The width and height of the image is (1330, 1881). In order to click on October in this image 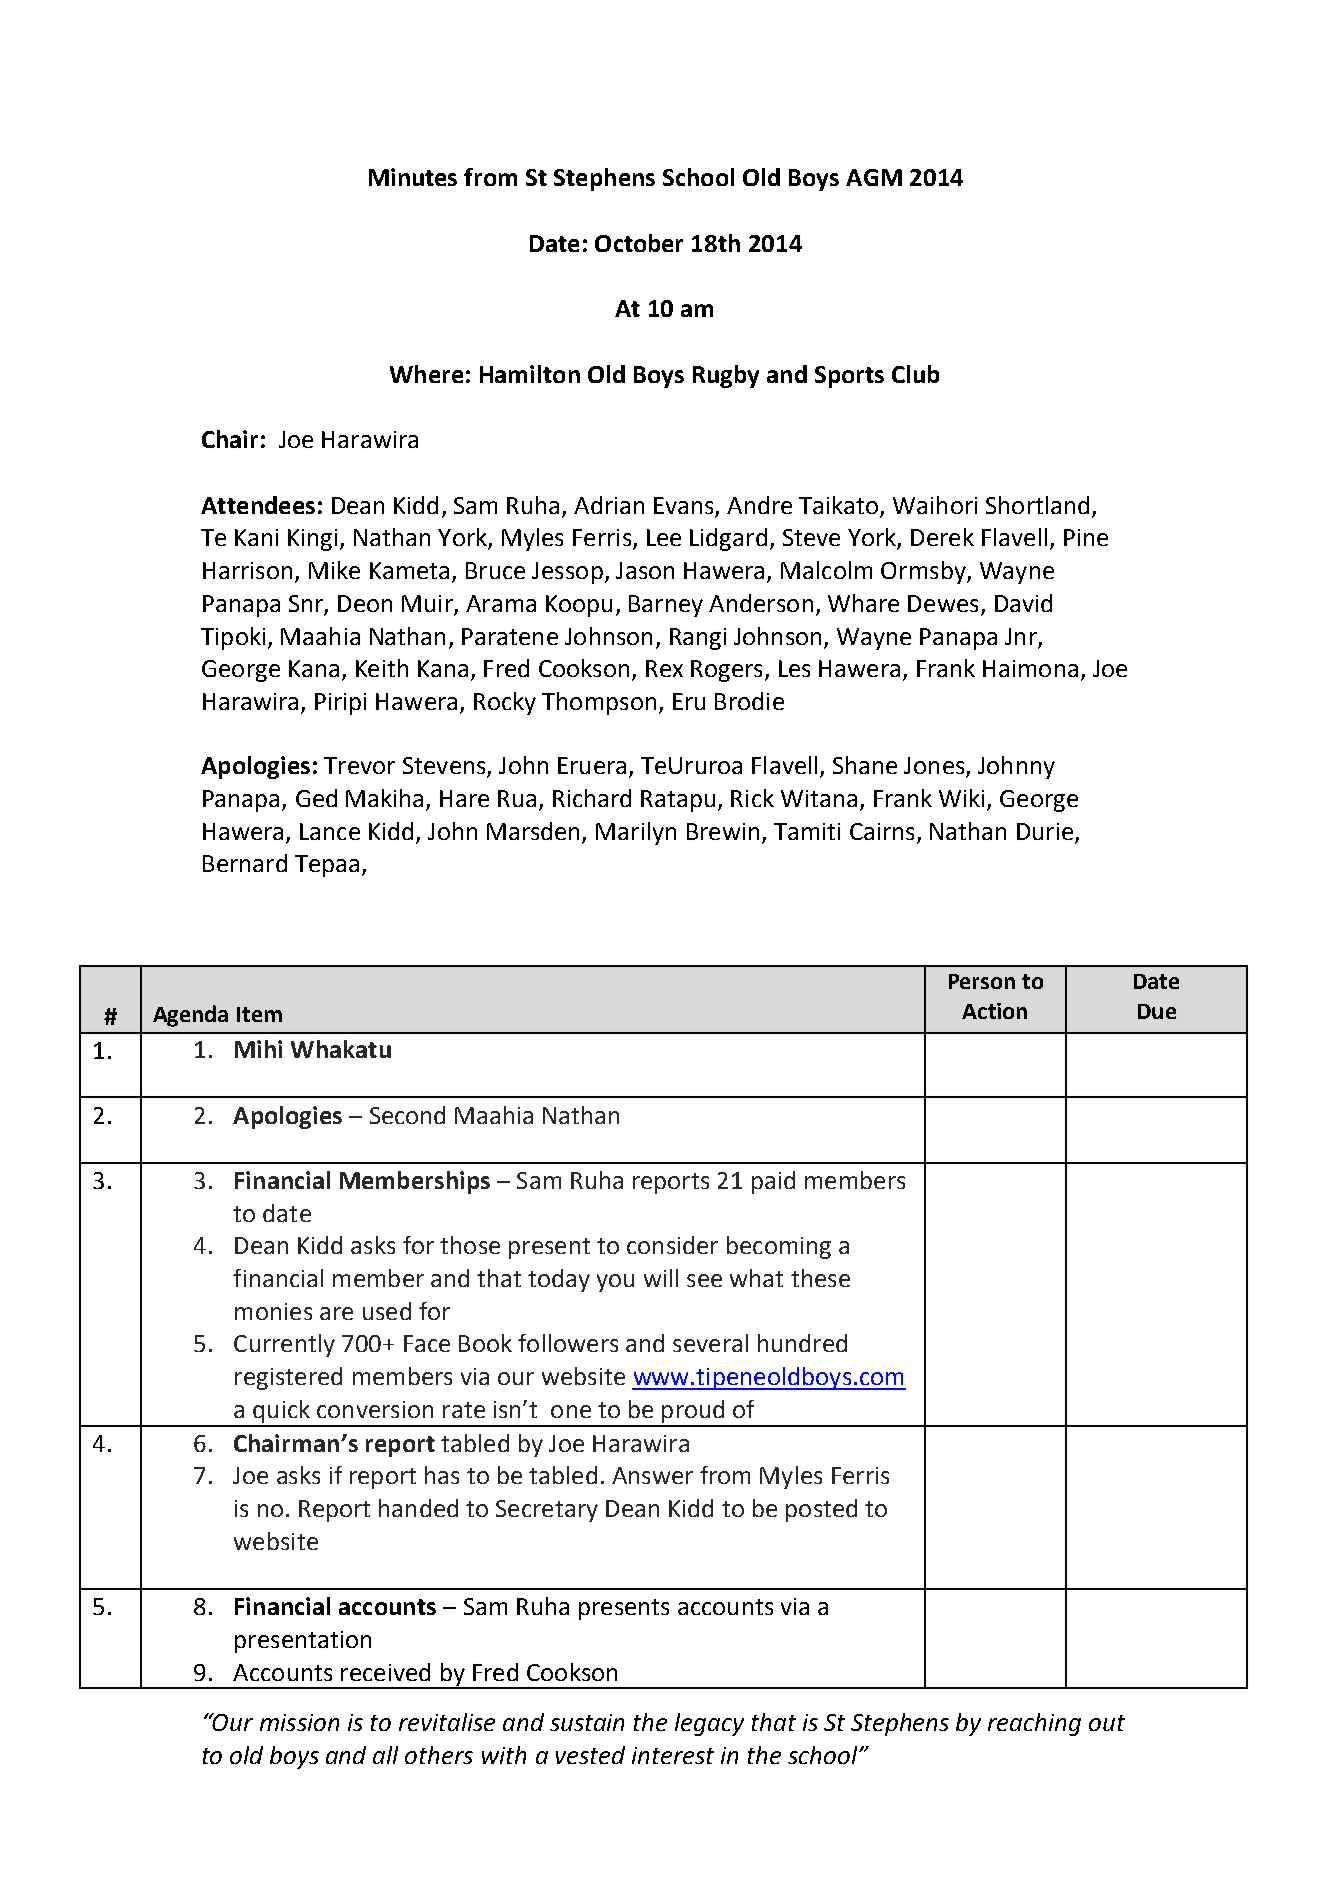, I will do `click(639, 243)`.
